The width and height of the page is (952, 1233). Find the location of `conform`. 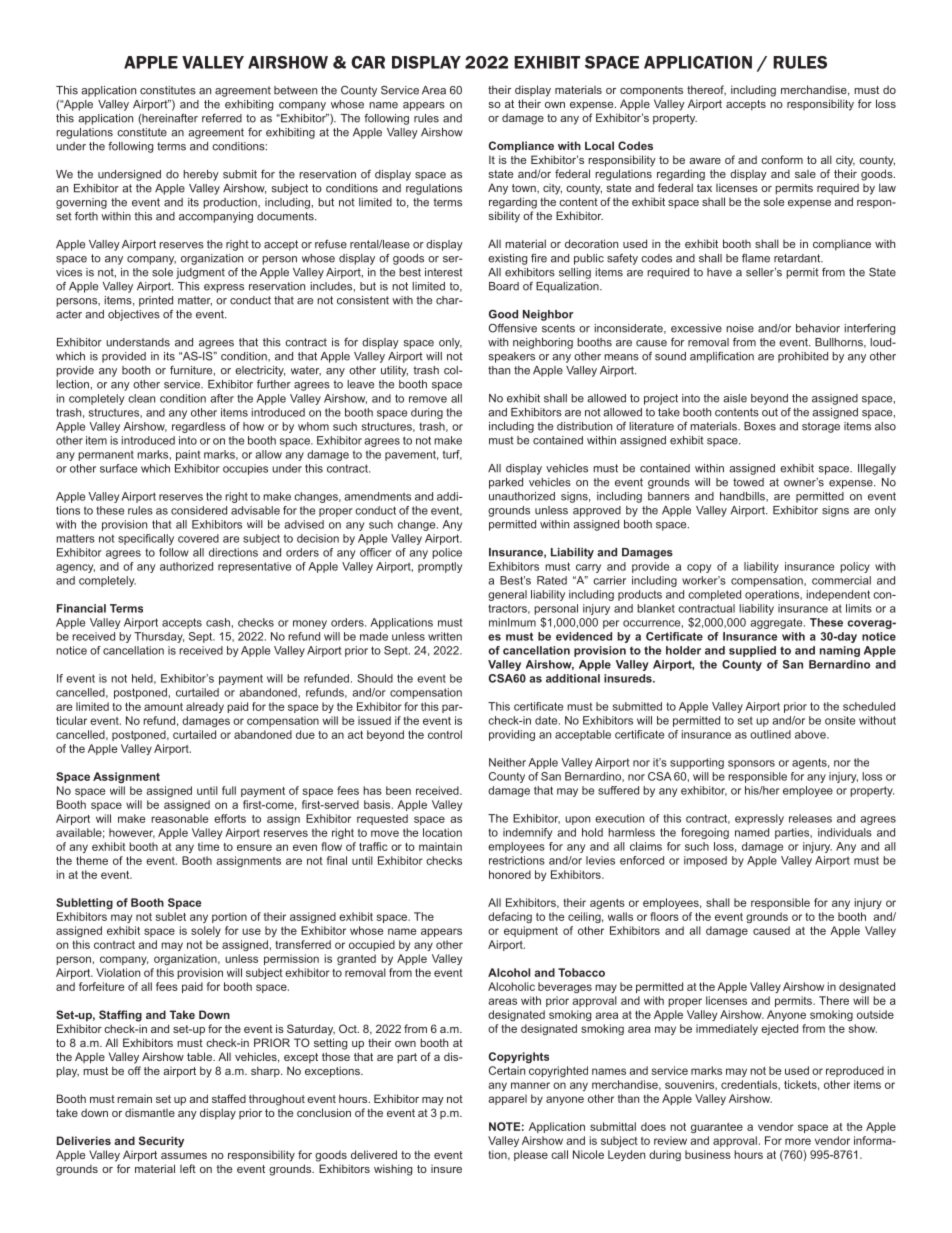

conform is located at coordinates (782, 159).
